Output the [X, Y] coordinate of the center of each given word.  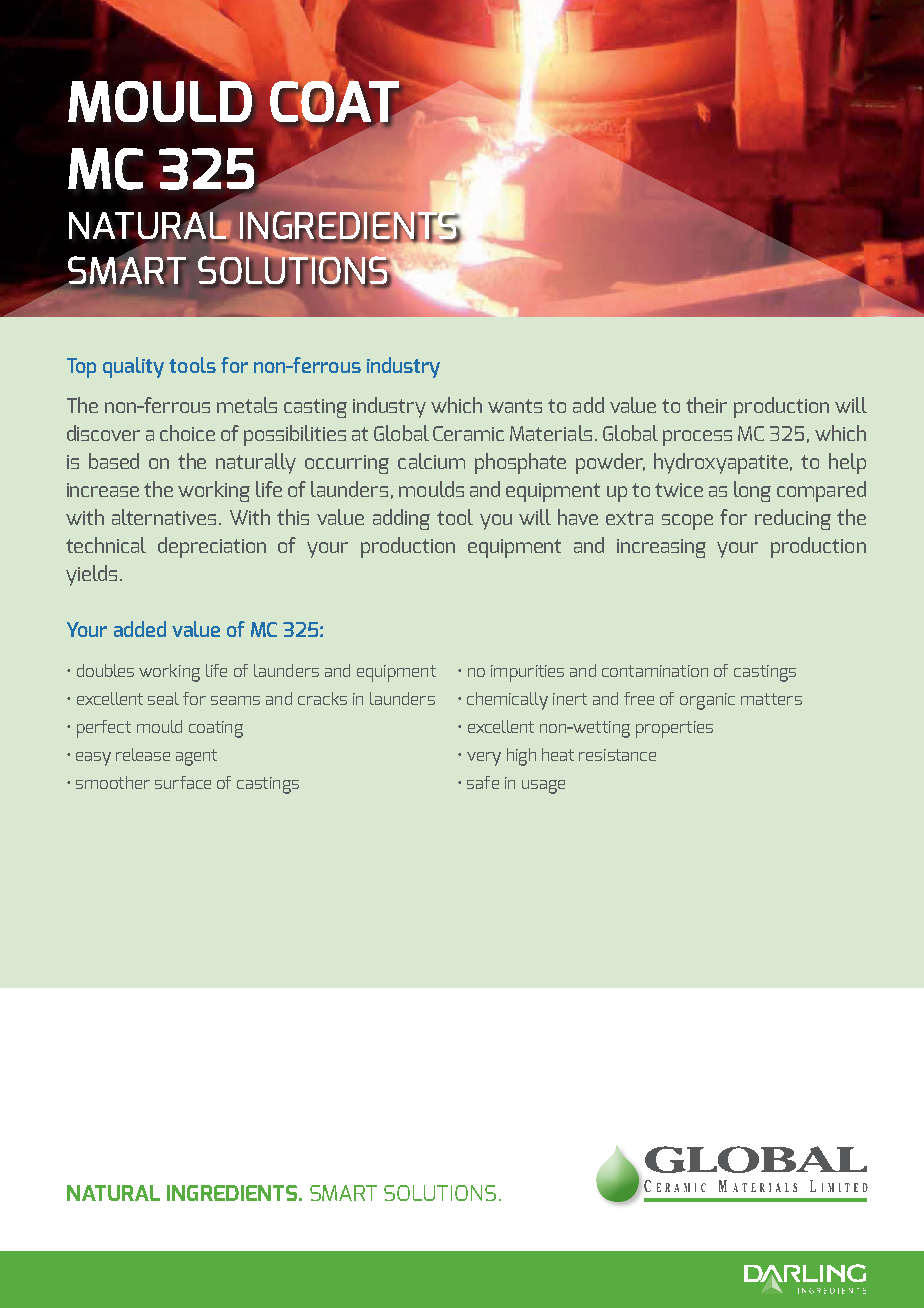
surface [183, 782]
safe [483, 782]
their [706, 405]
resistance [617, 755]
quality [133, 367]
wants [515, 406]
